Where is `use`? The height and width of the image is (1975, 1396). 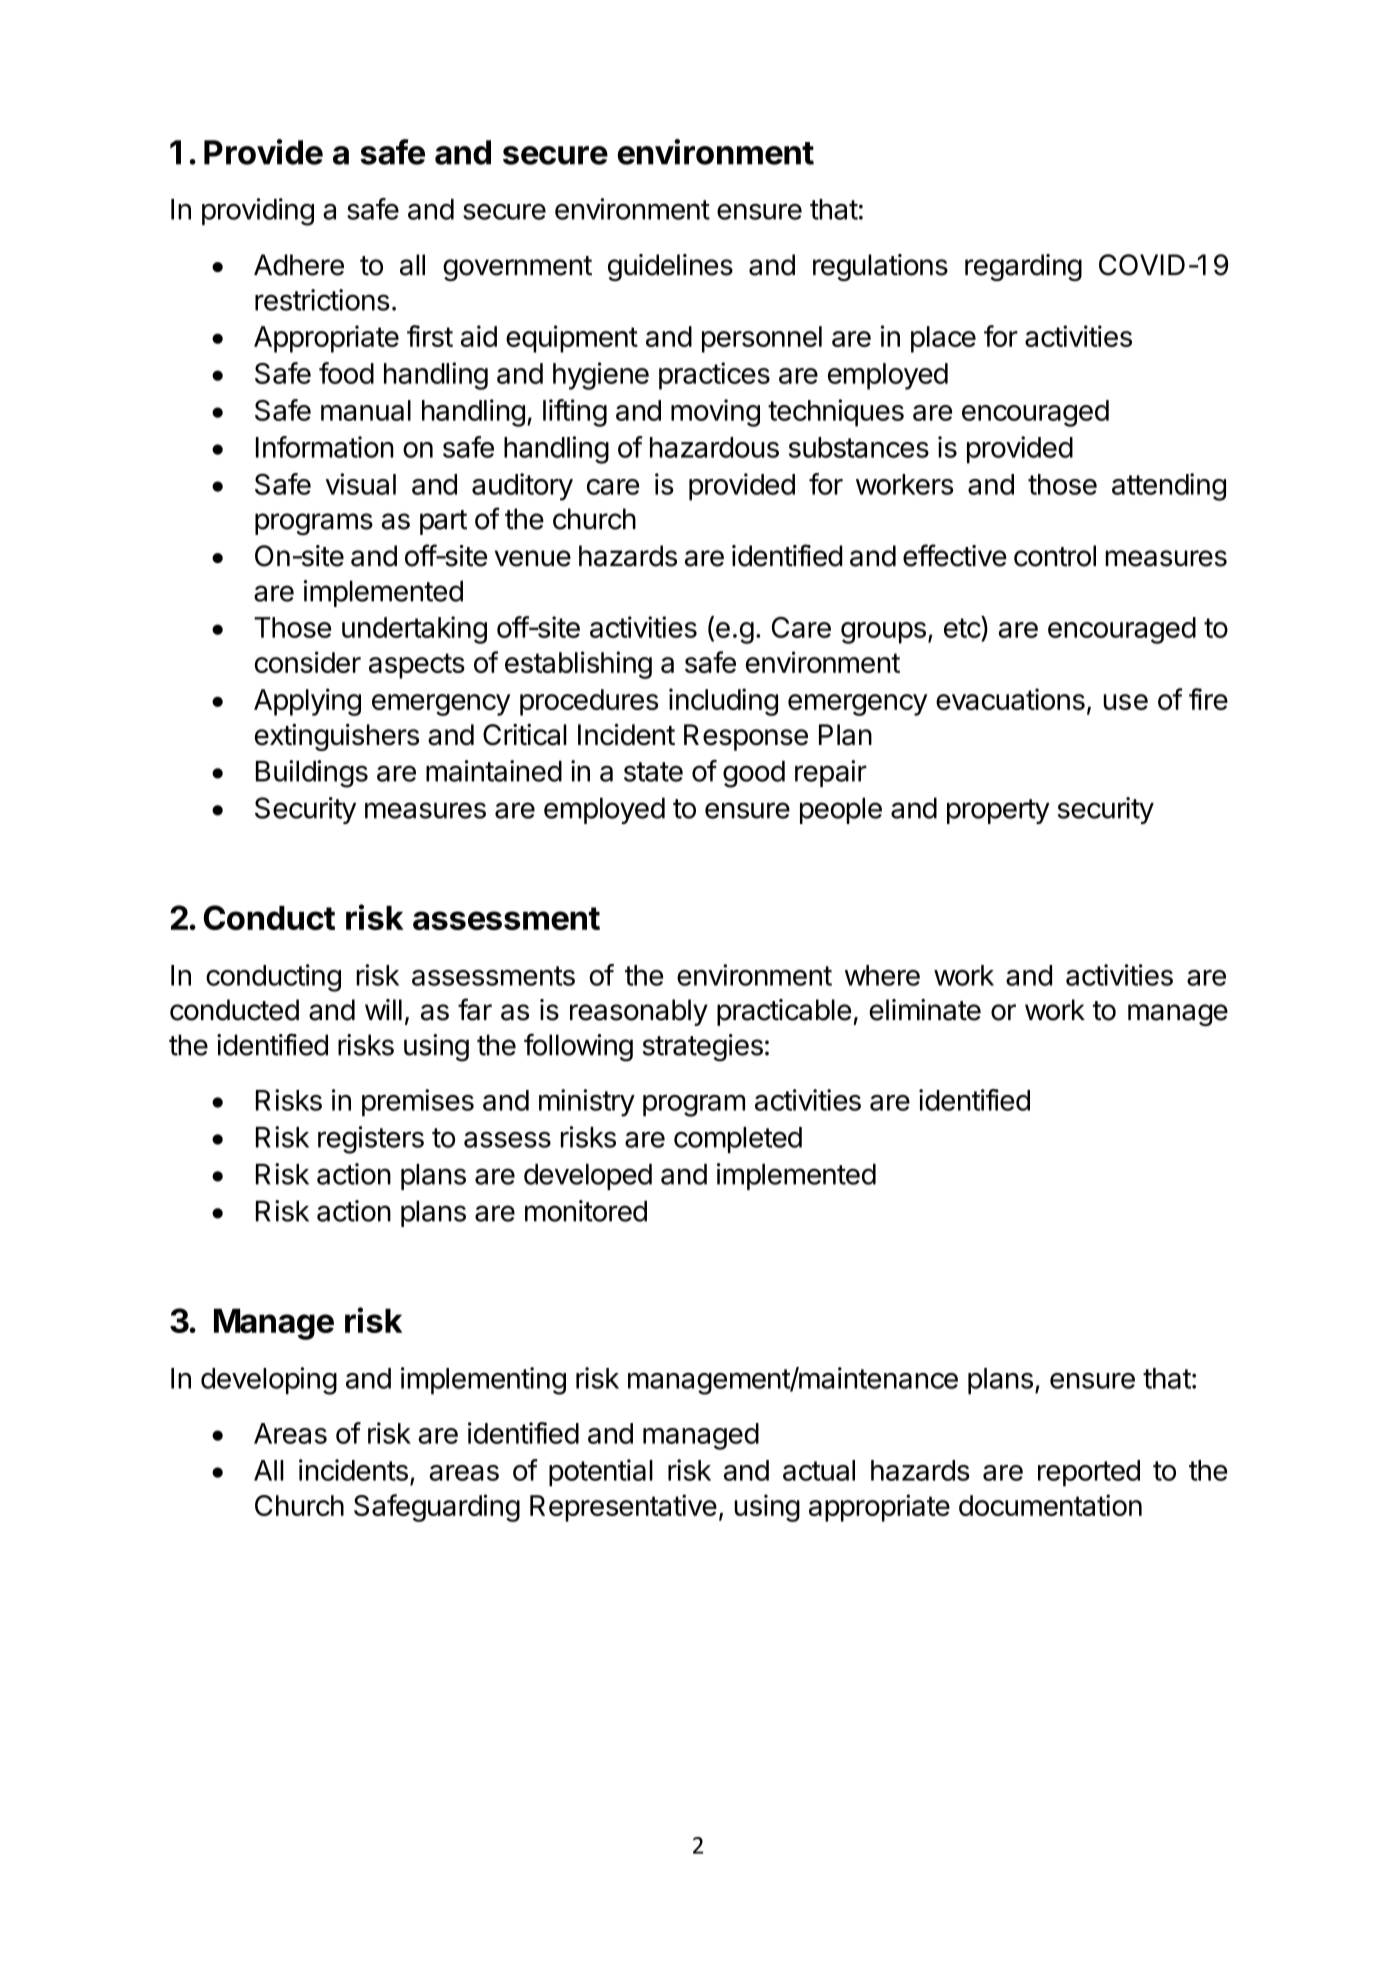
use is located at coordinates (1125, 702).
